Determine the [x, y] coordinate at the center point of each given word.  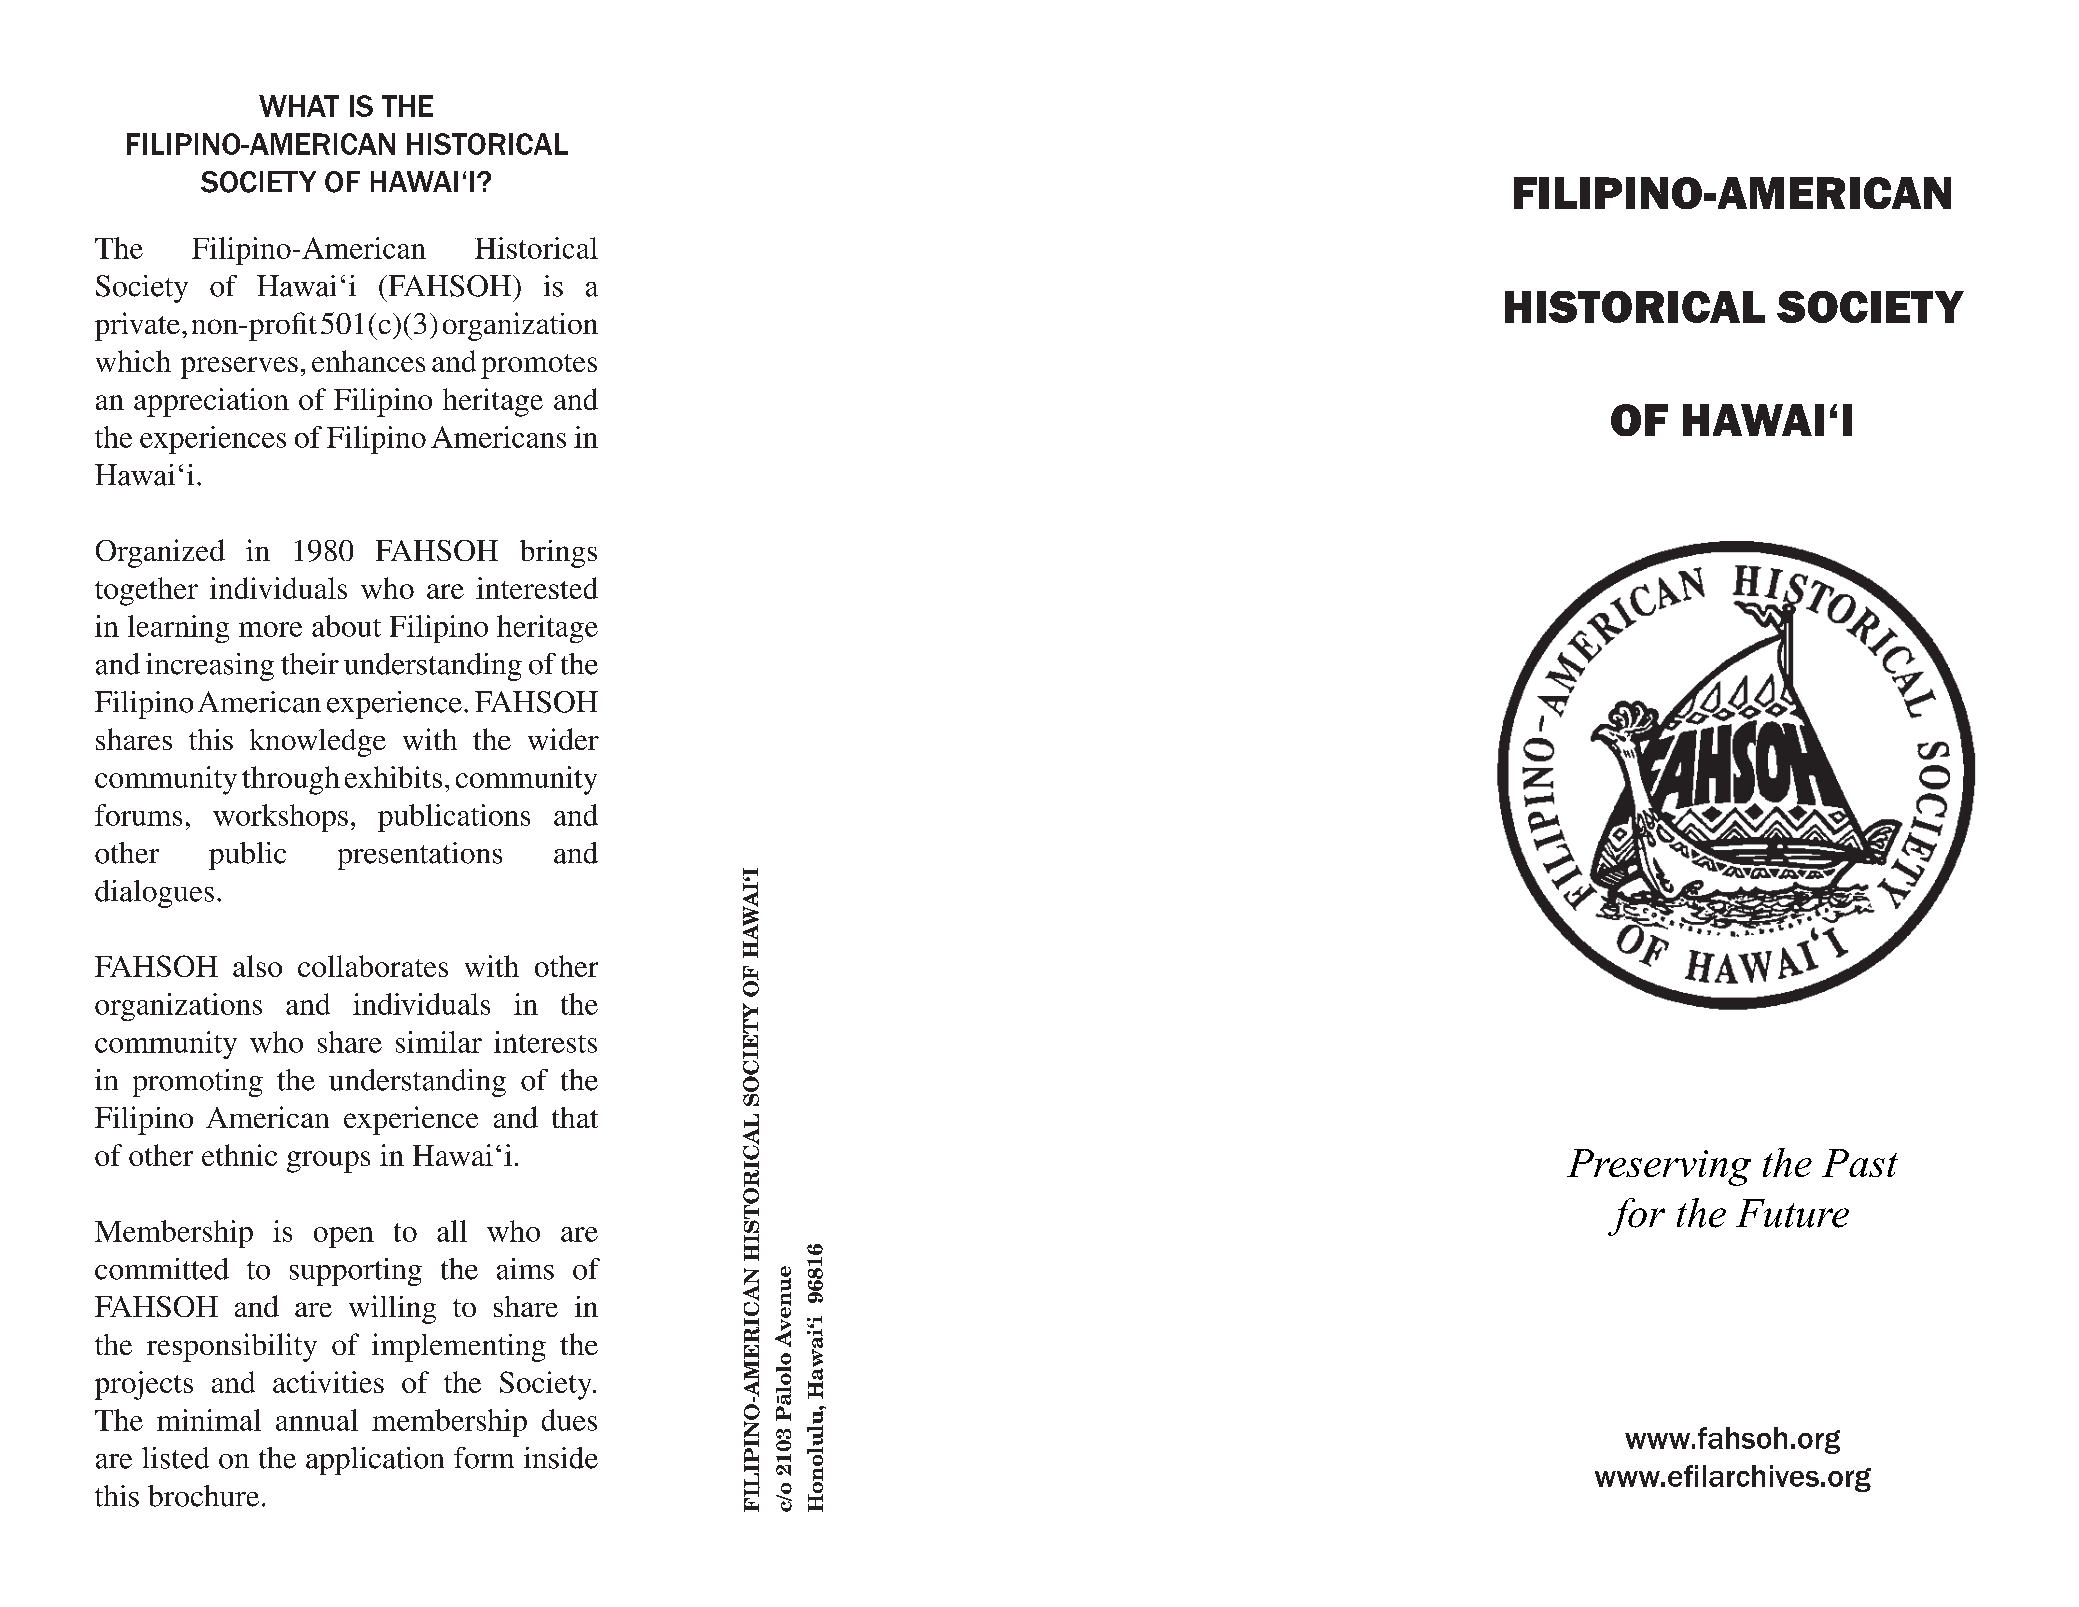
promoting [198, 1083]
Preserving [1659, 1167]
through [291, 780]
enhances [368, 361]
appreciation [211, 402]
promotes [539, 366]
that [575, 1117]
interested [537, 588]
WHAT [299, 106]
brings [558, 554]
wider [563, 739]
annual [317, 1420]
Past [1860, 1163]
